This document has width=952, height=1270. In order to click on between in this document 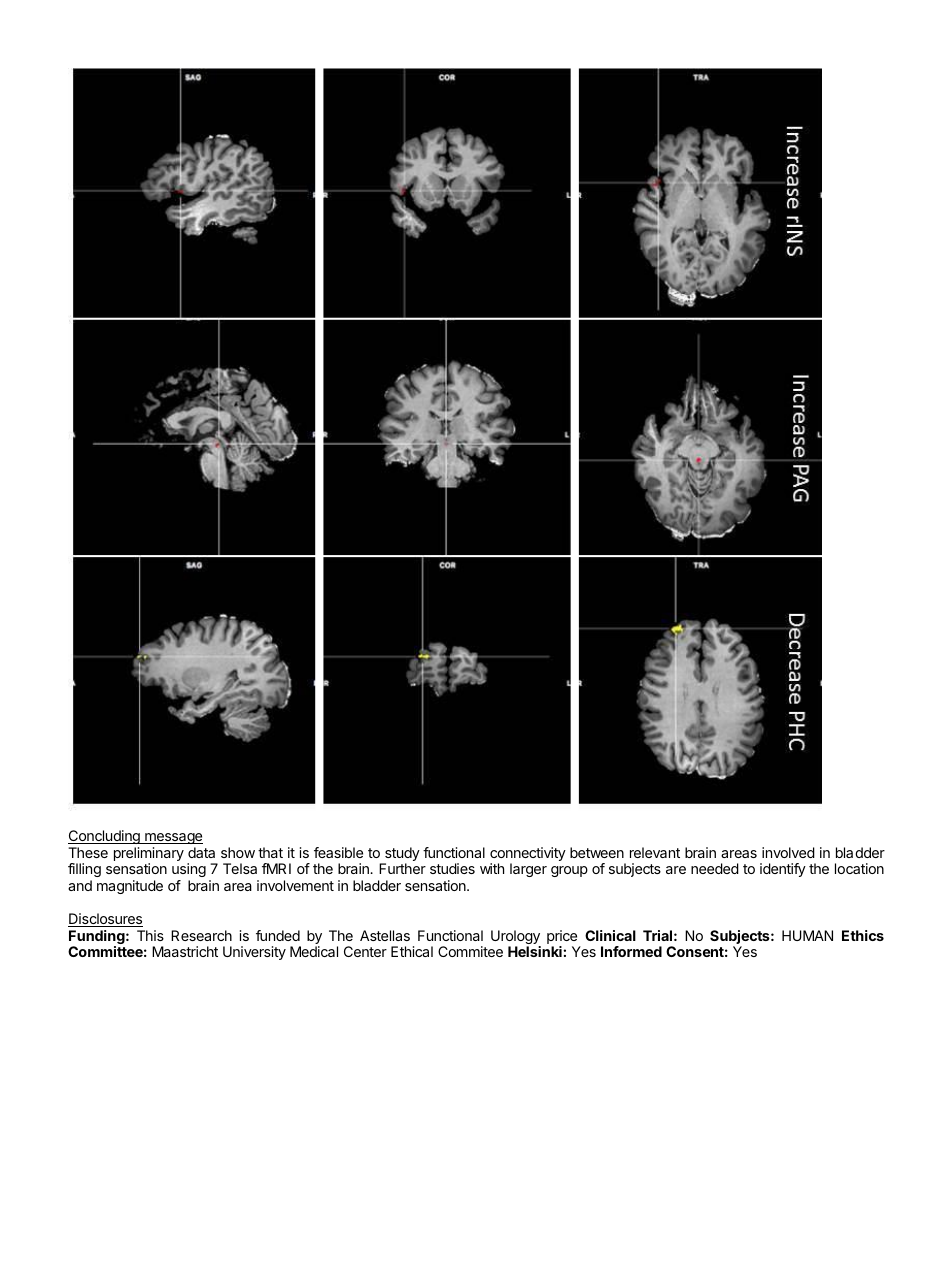, I will do `click(597, 852)`.
